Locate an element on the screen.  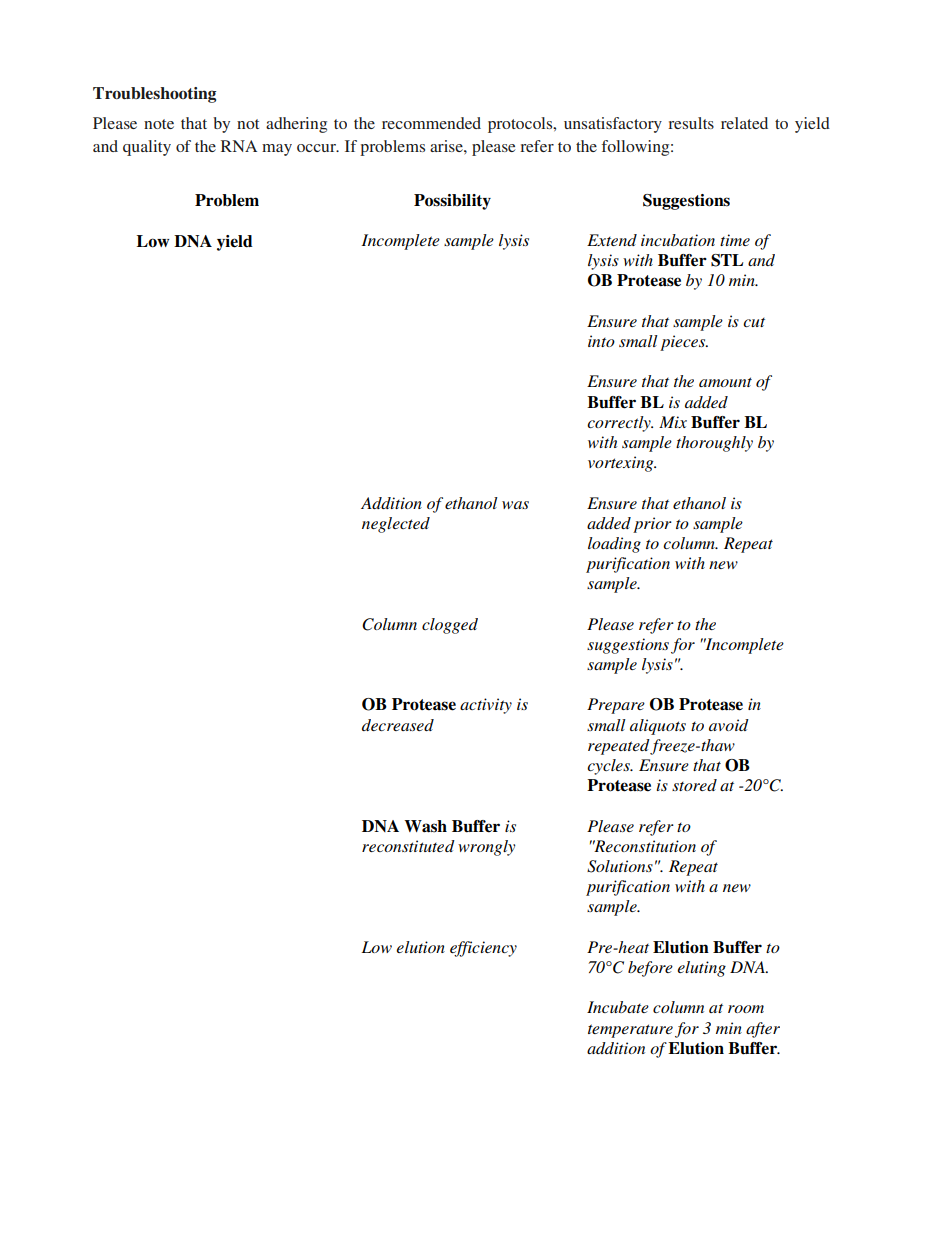
avoid is located at coordinates (729, 725).
